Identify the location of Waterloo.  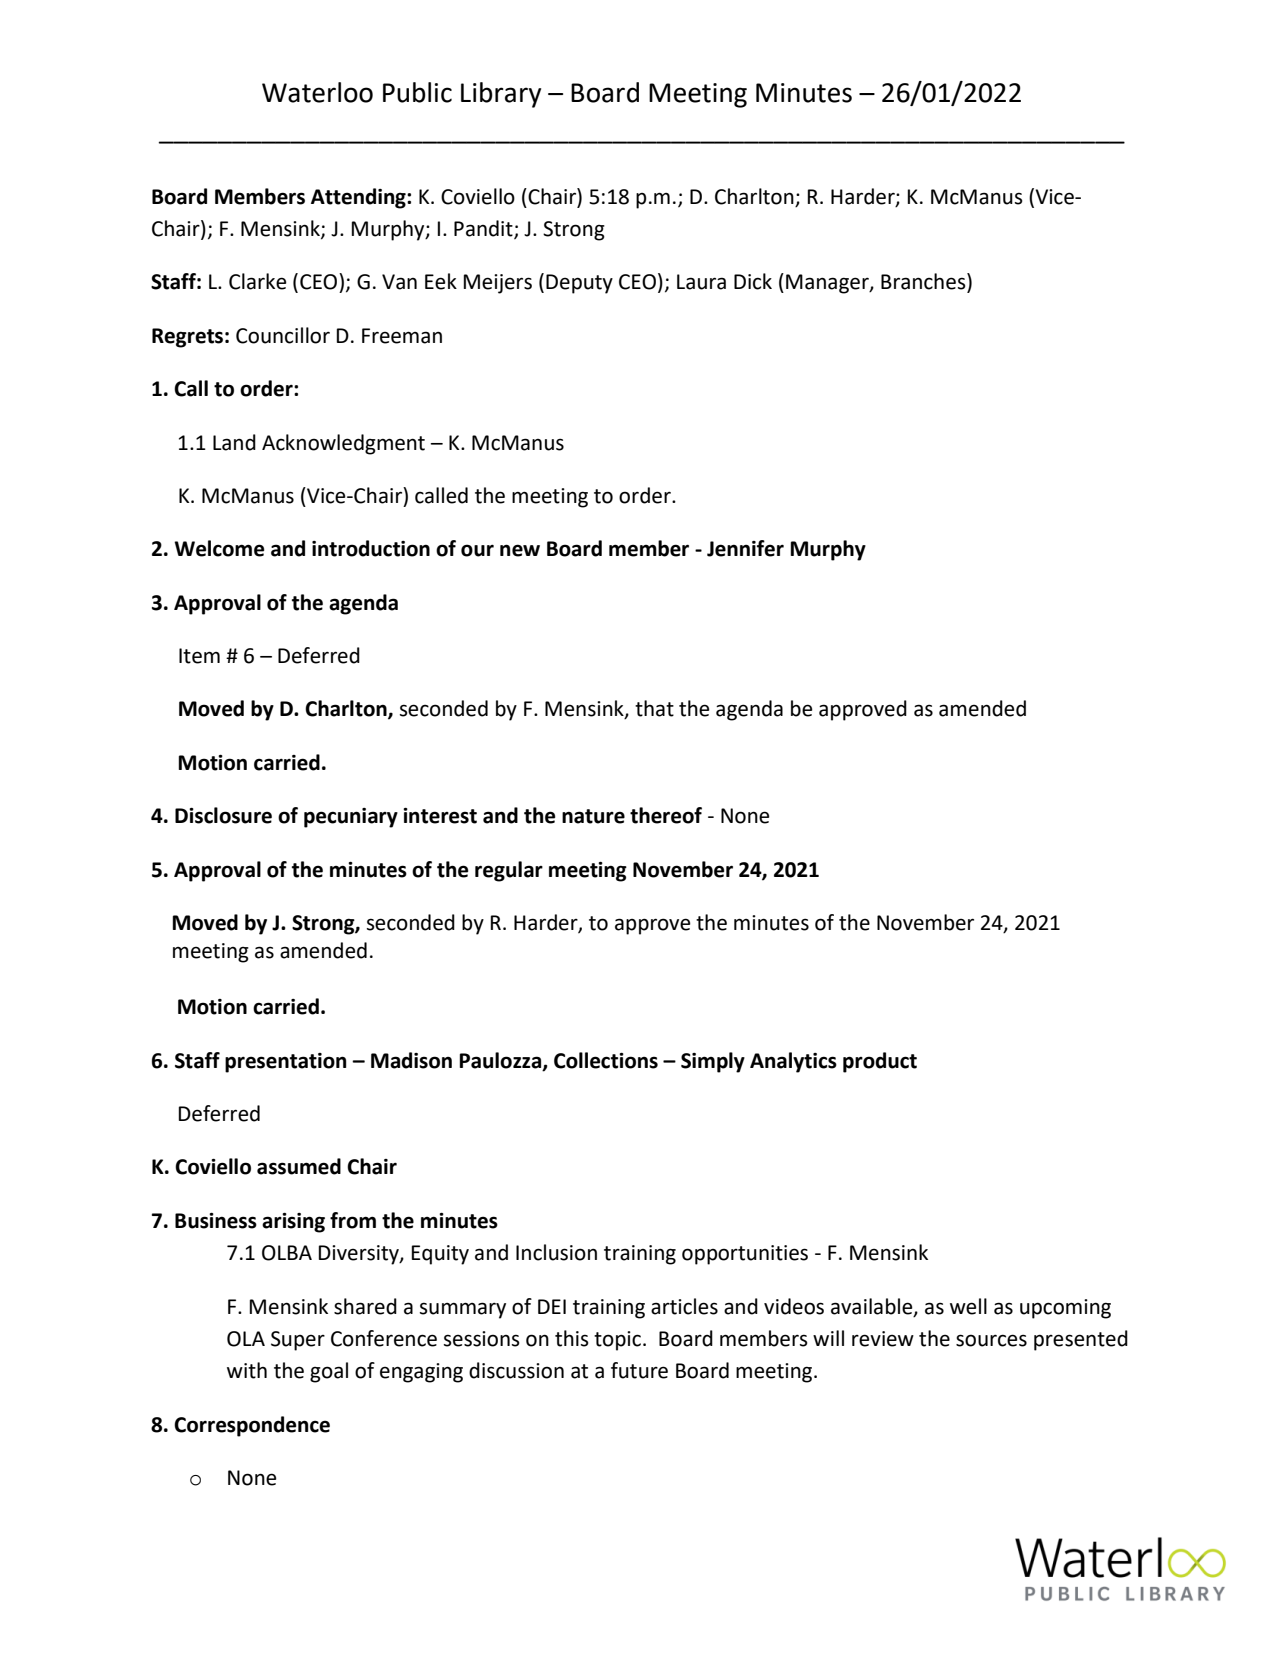
(317, 92).
